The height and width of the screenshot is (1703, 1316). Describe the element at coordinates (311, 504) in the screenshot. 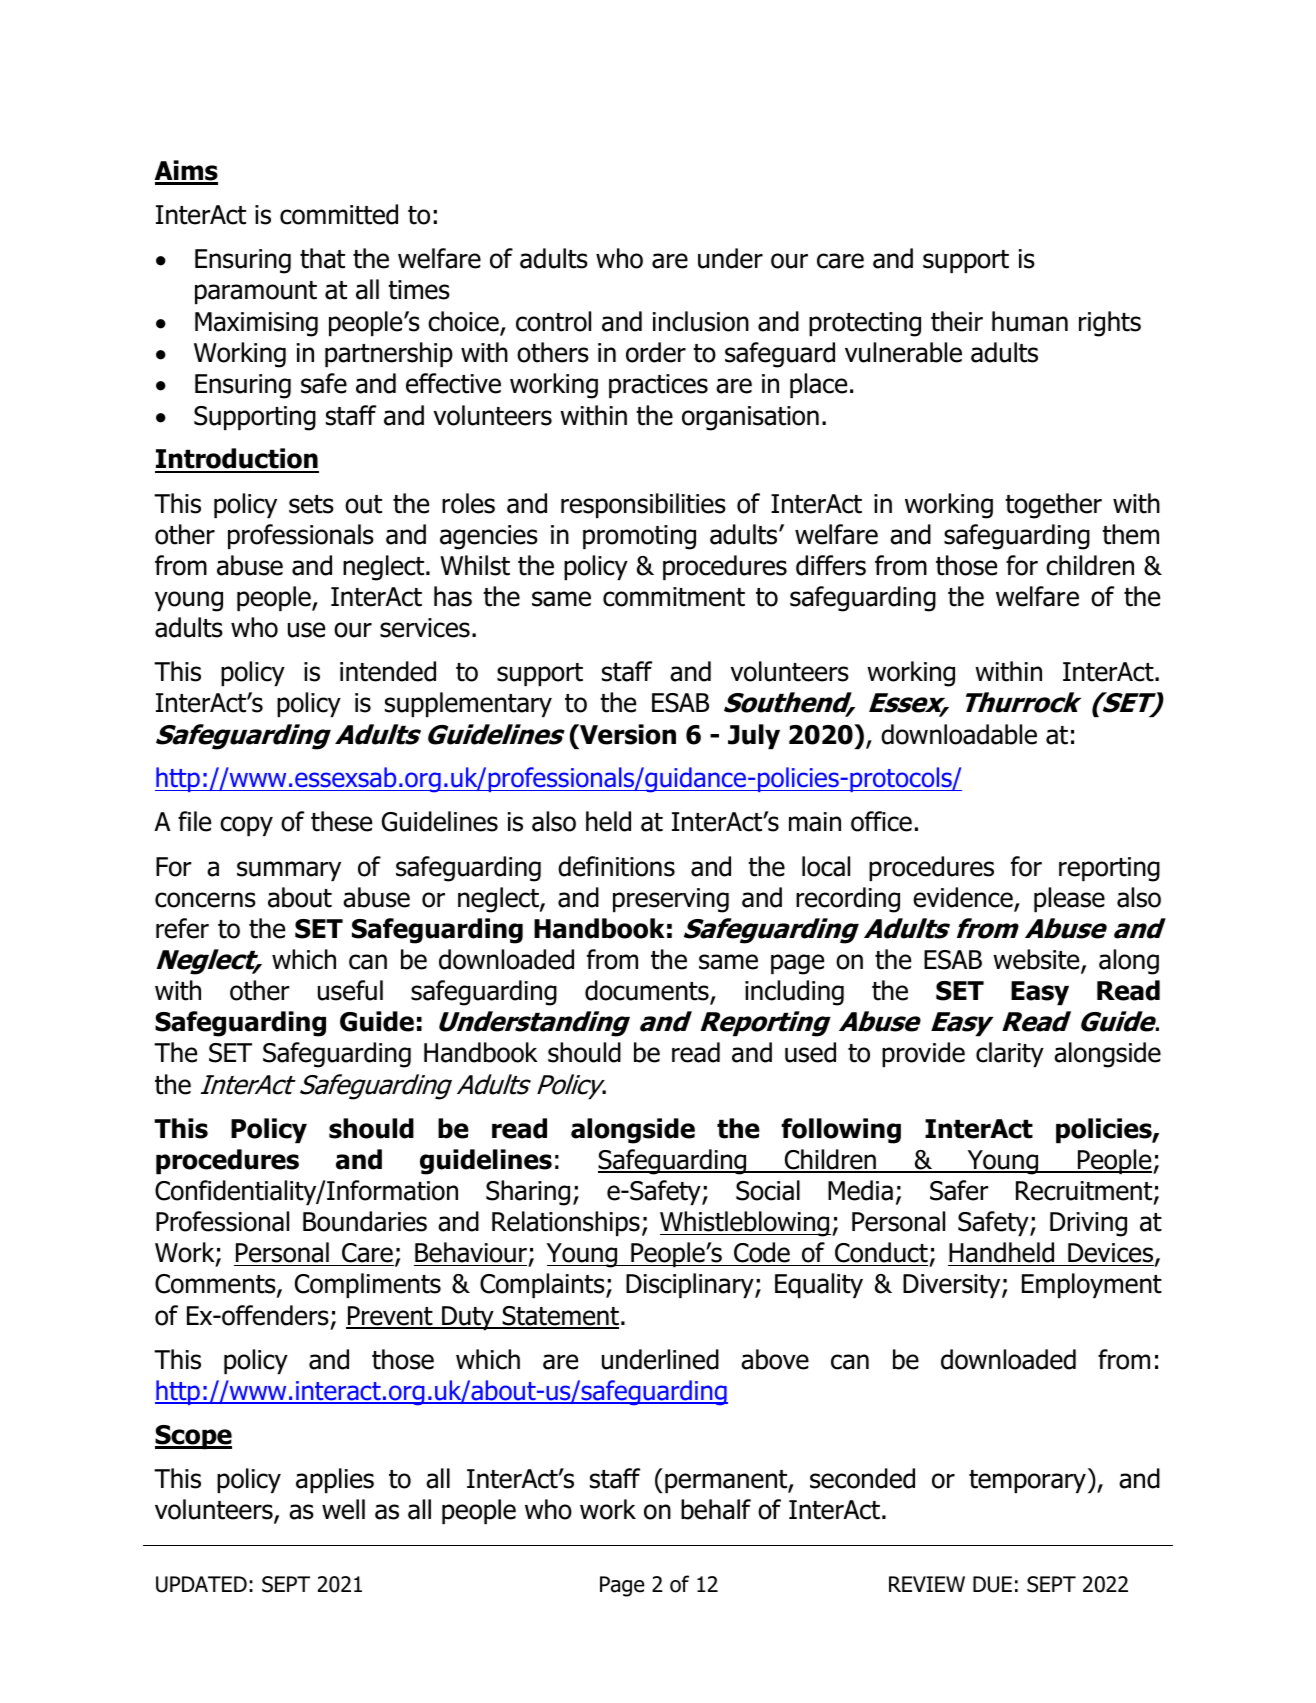

I see `sets` at that location.
